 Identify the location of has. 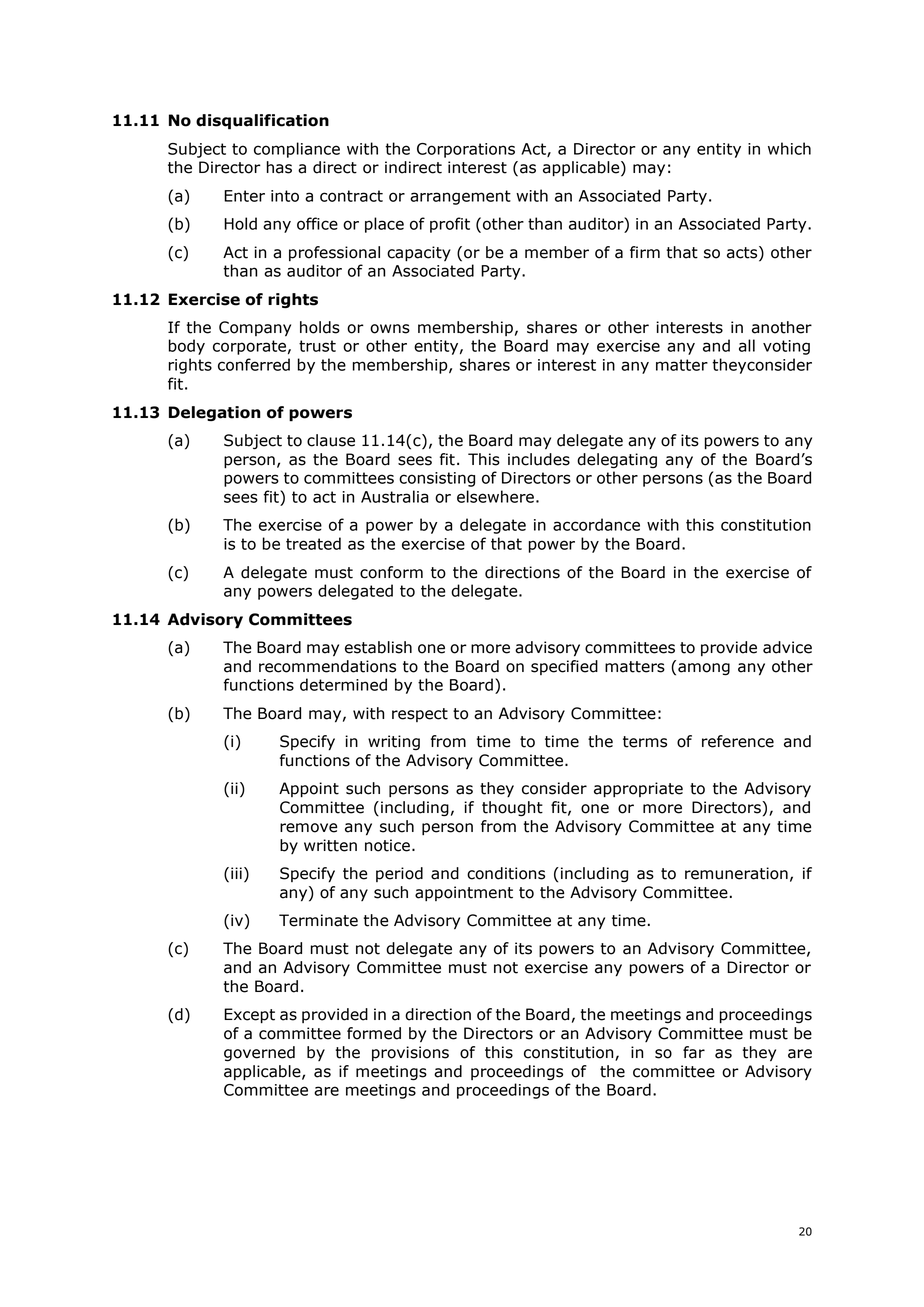
(279, 167).
